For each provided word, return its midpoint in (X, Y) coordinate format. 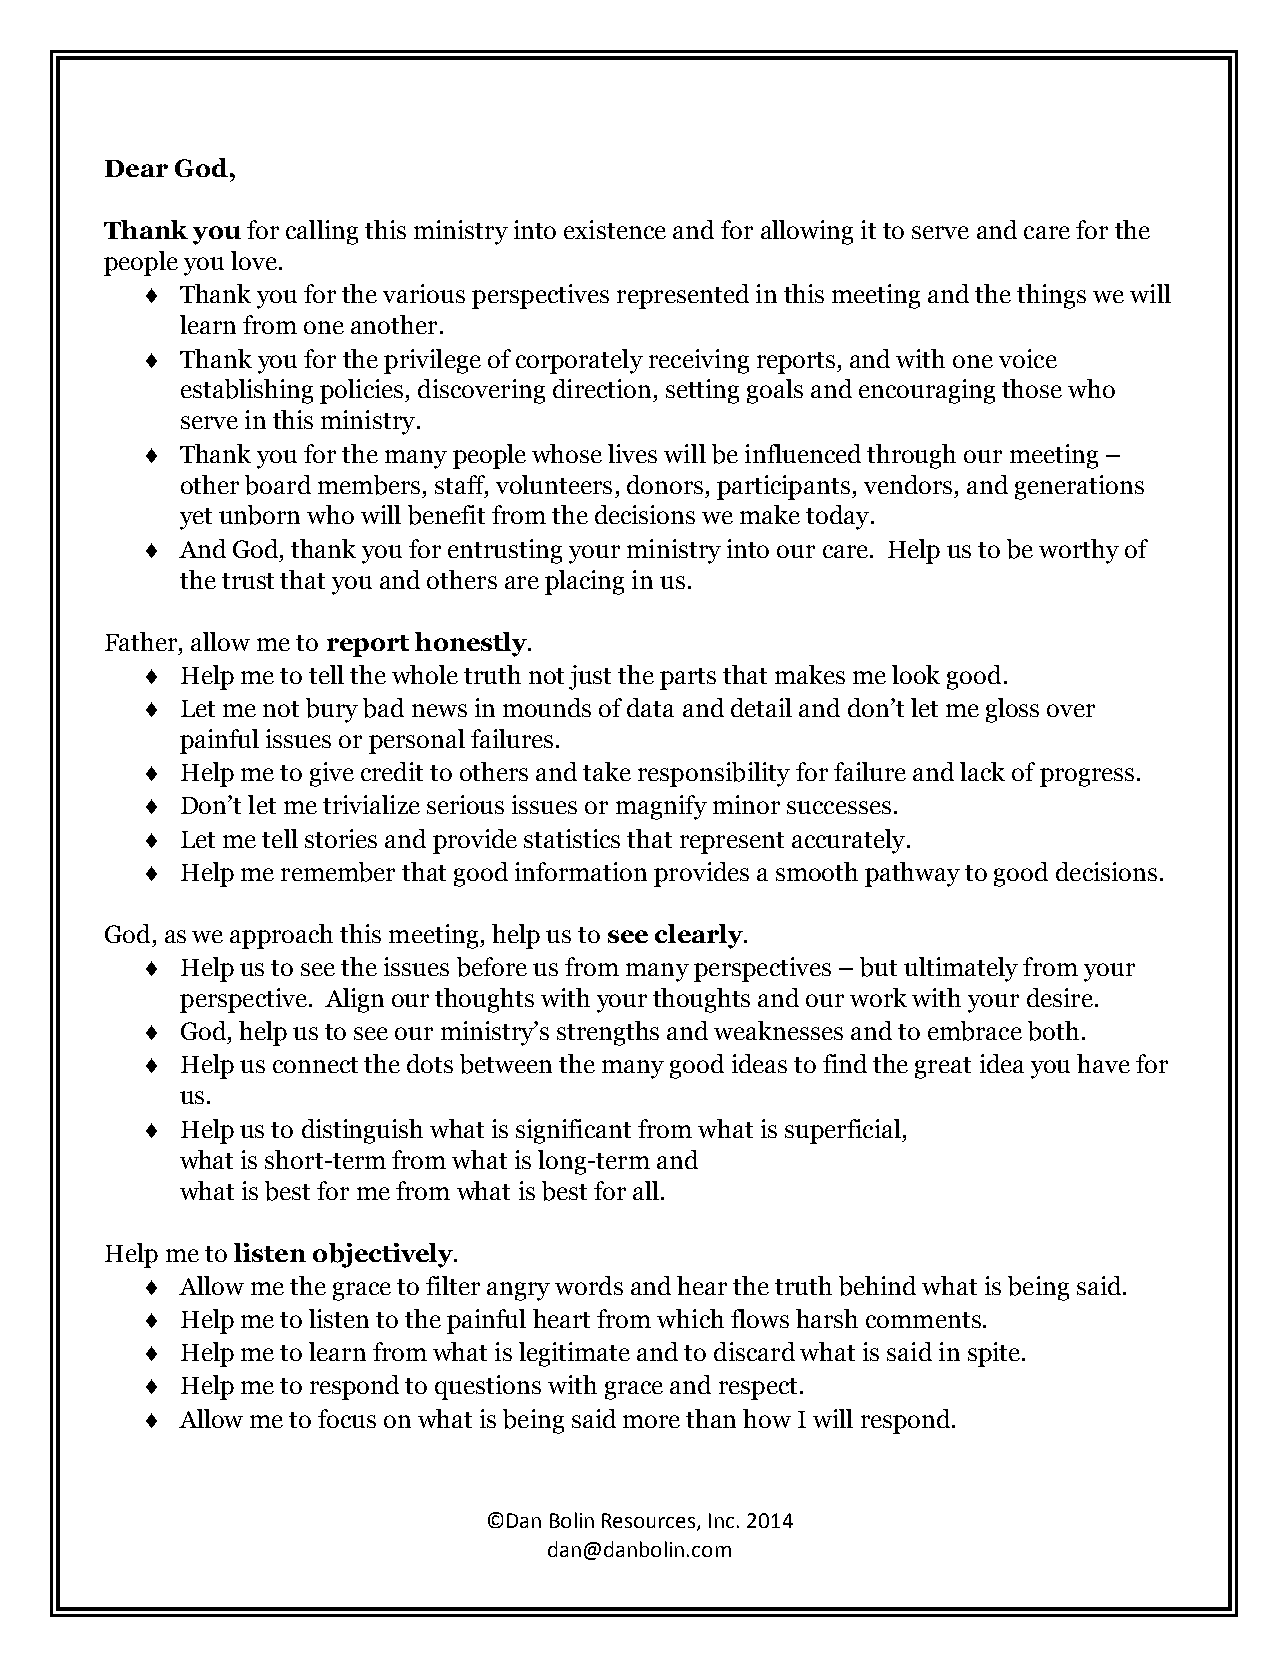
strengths (608, 1033)
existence (615, 229)
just (590, 677)
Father (142, 641)
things (1051, 296)
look (916, 674)
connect (315, 1065)
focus (347, 1418)
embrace (975, 1031)
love (254, 260)
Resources (650, 1522)
